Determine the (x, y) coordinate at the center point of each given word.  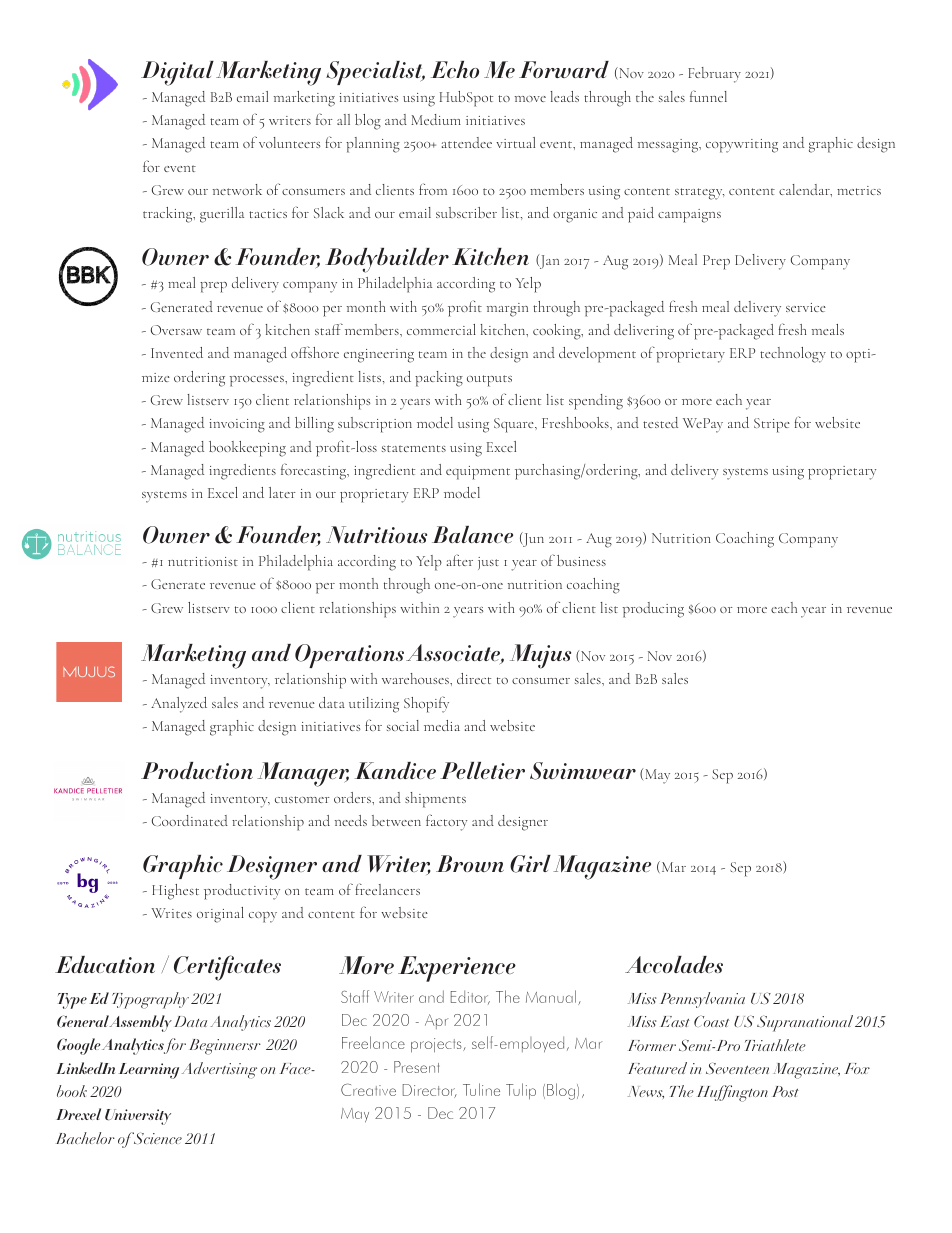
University (138, 1117)
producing (653, 610)
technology (793, 355)
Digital (177, 73)
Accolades (674, 964)
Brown (470, 863)
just (488, 563)
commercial (441, 329)
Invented (177, 352)
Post (785, 1091)
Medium (436, 119)
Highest (175, 892)
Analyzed (179, 705)
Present (416, 1067)
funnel (708, 96)
